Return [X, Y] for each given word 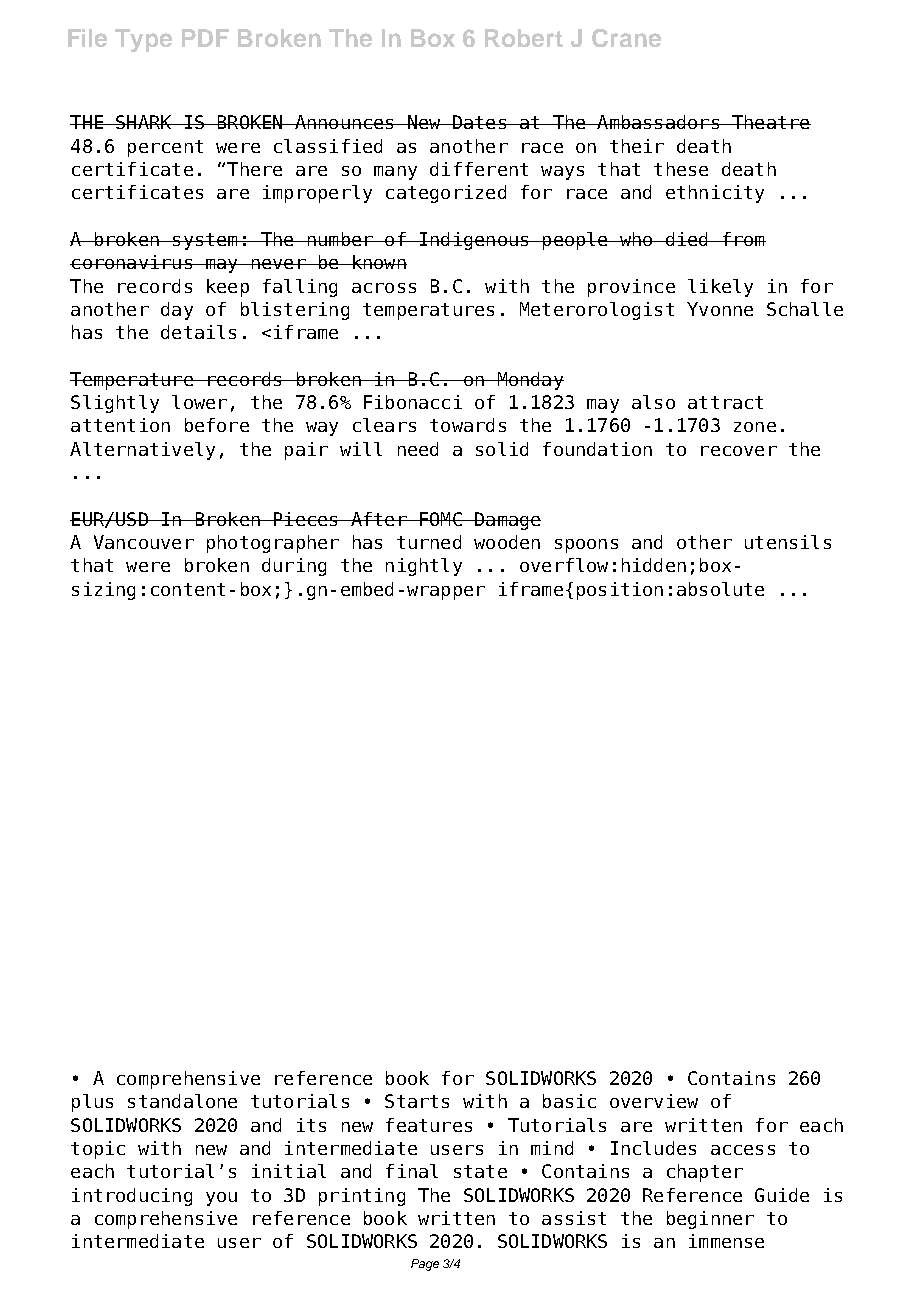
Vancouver [144, 542]
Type [143, 40]
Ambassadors [658, 122]
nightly [424, 567]
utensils [788, 542]
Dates [479, 122]
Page [425, 1265]
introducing [132, 1197]
